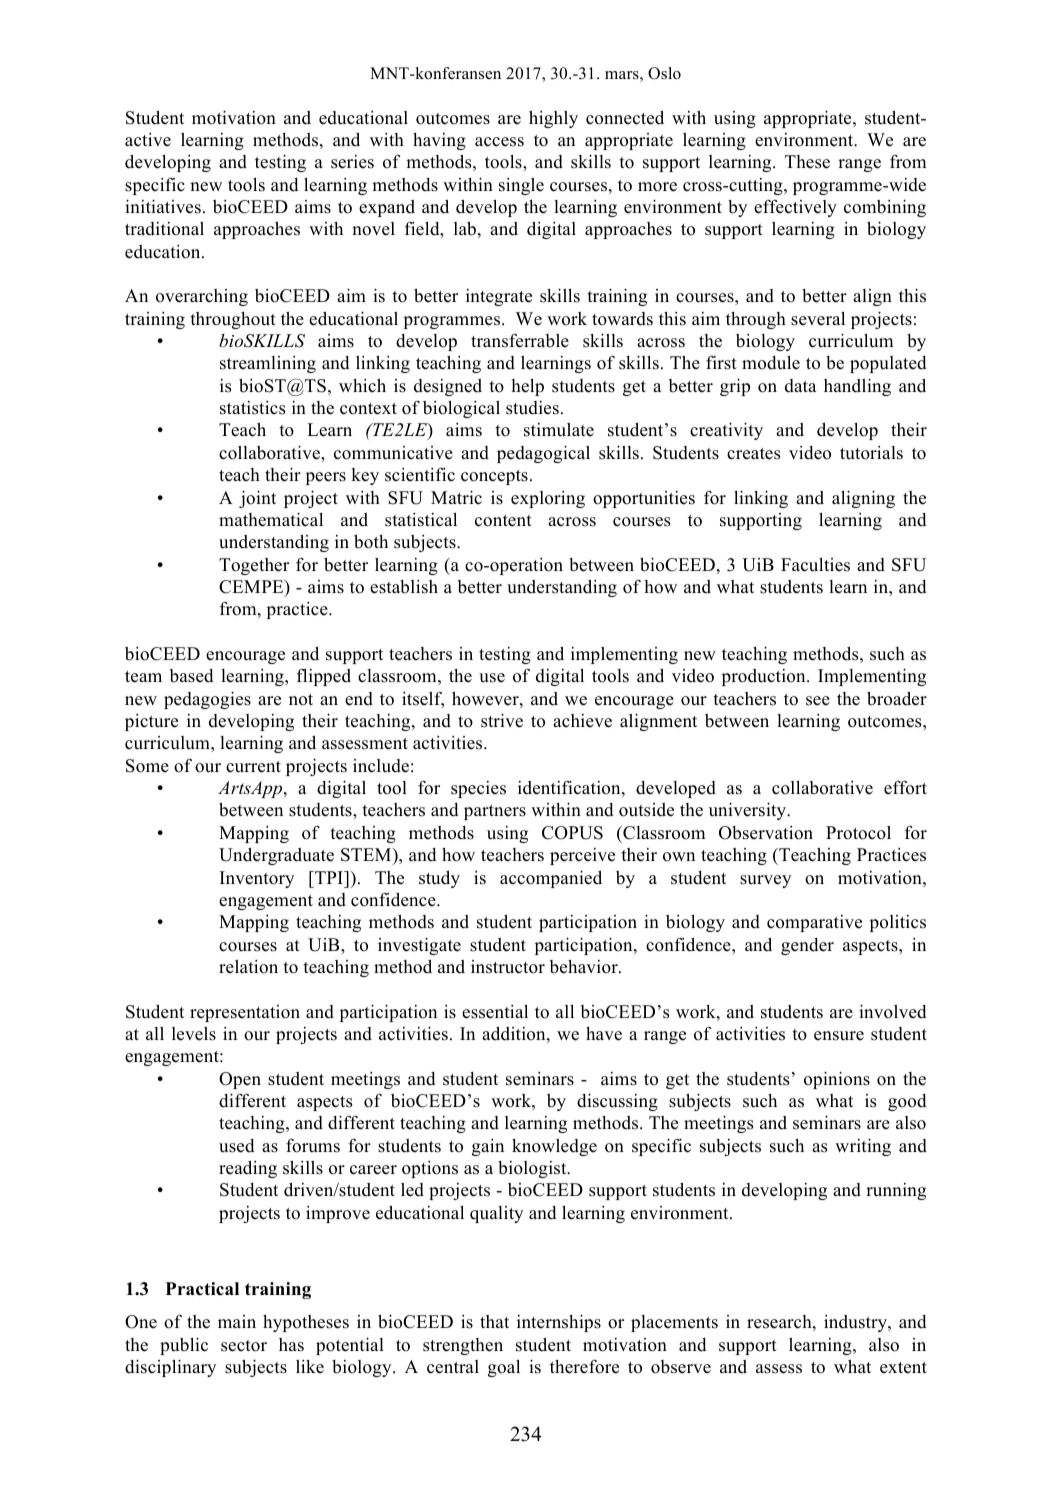  I want to click on that, so click(494, 1321).
